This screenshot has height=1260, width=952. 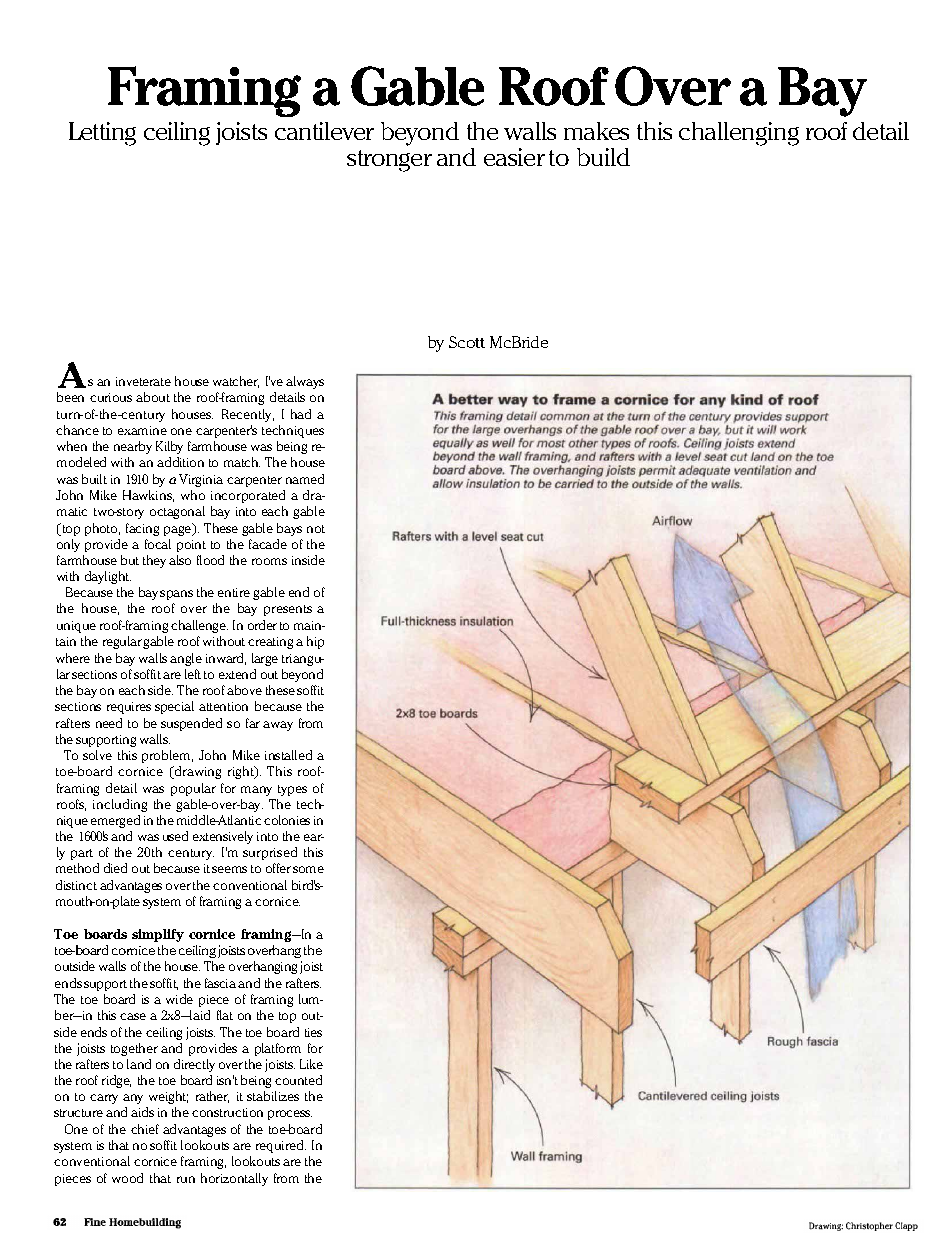 I want to click on Letting, so click(x=102, y=134).
